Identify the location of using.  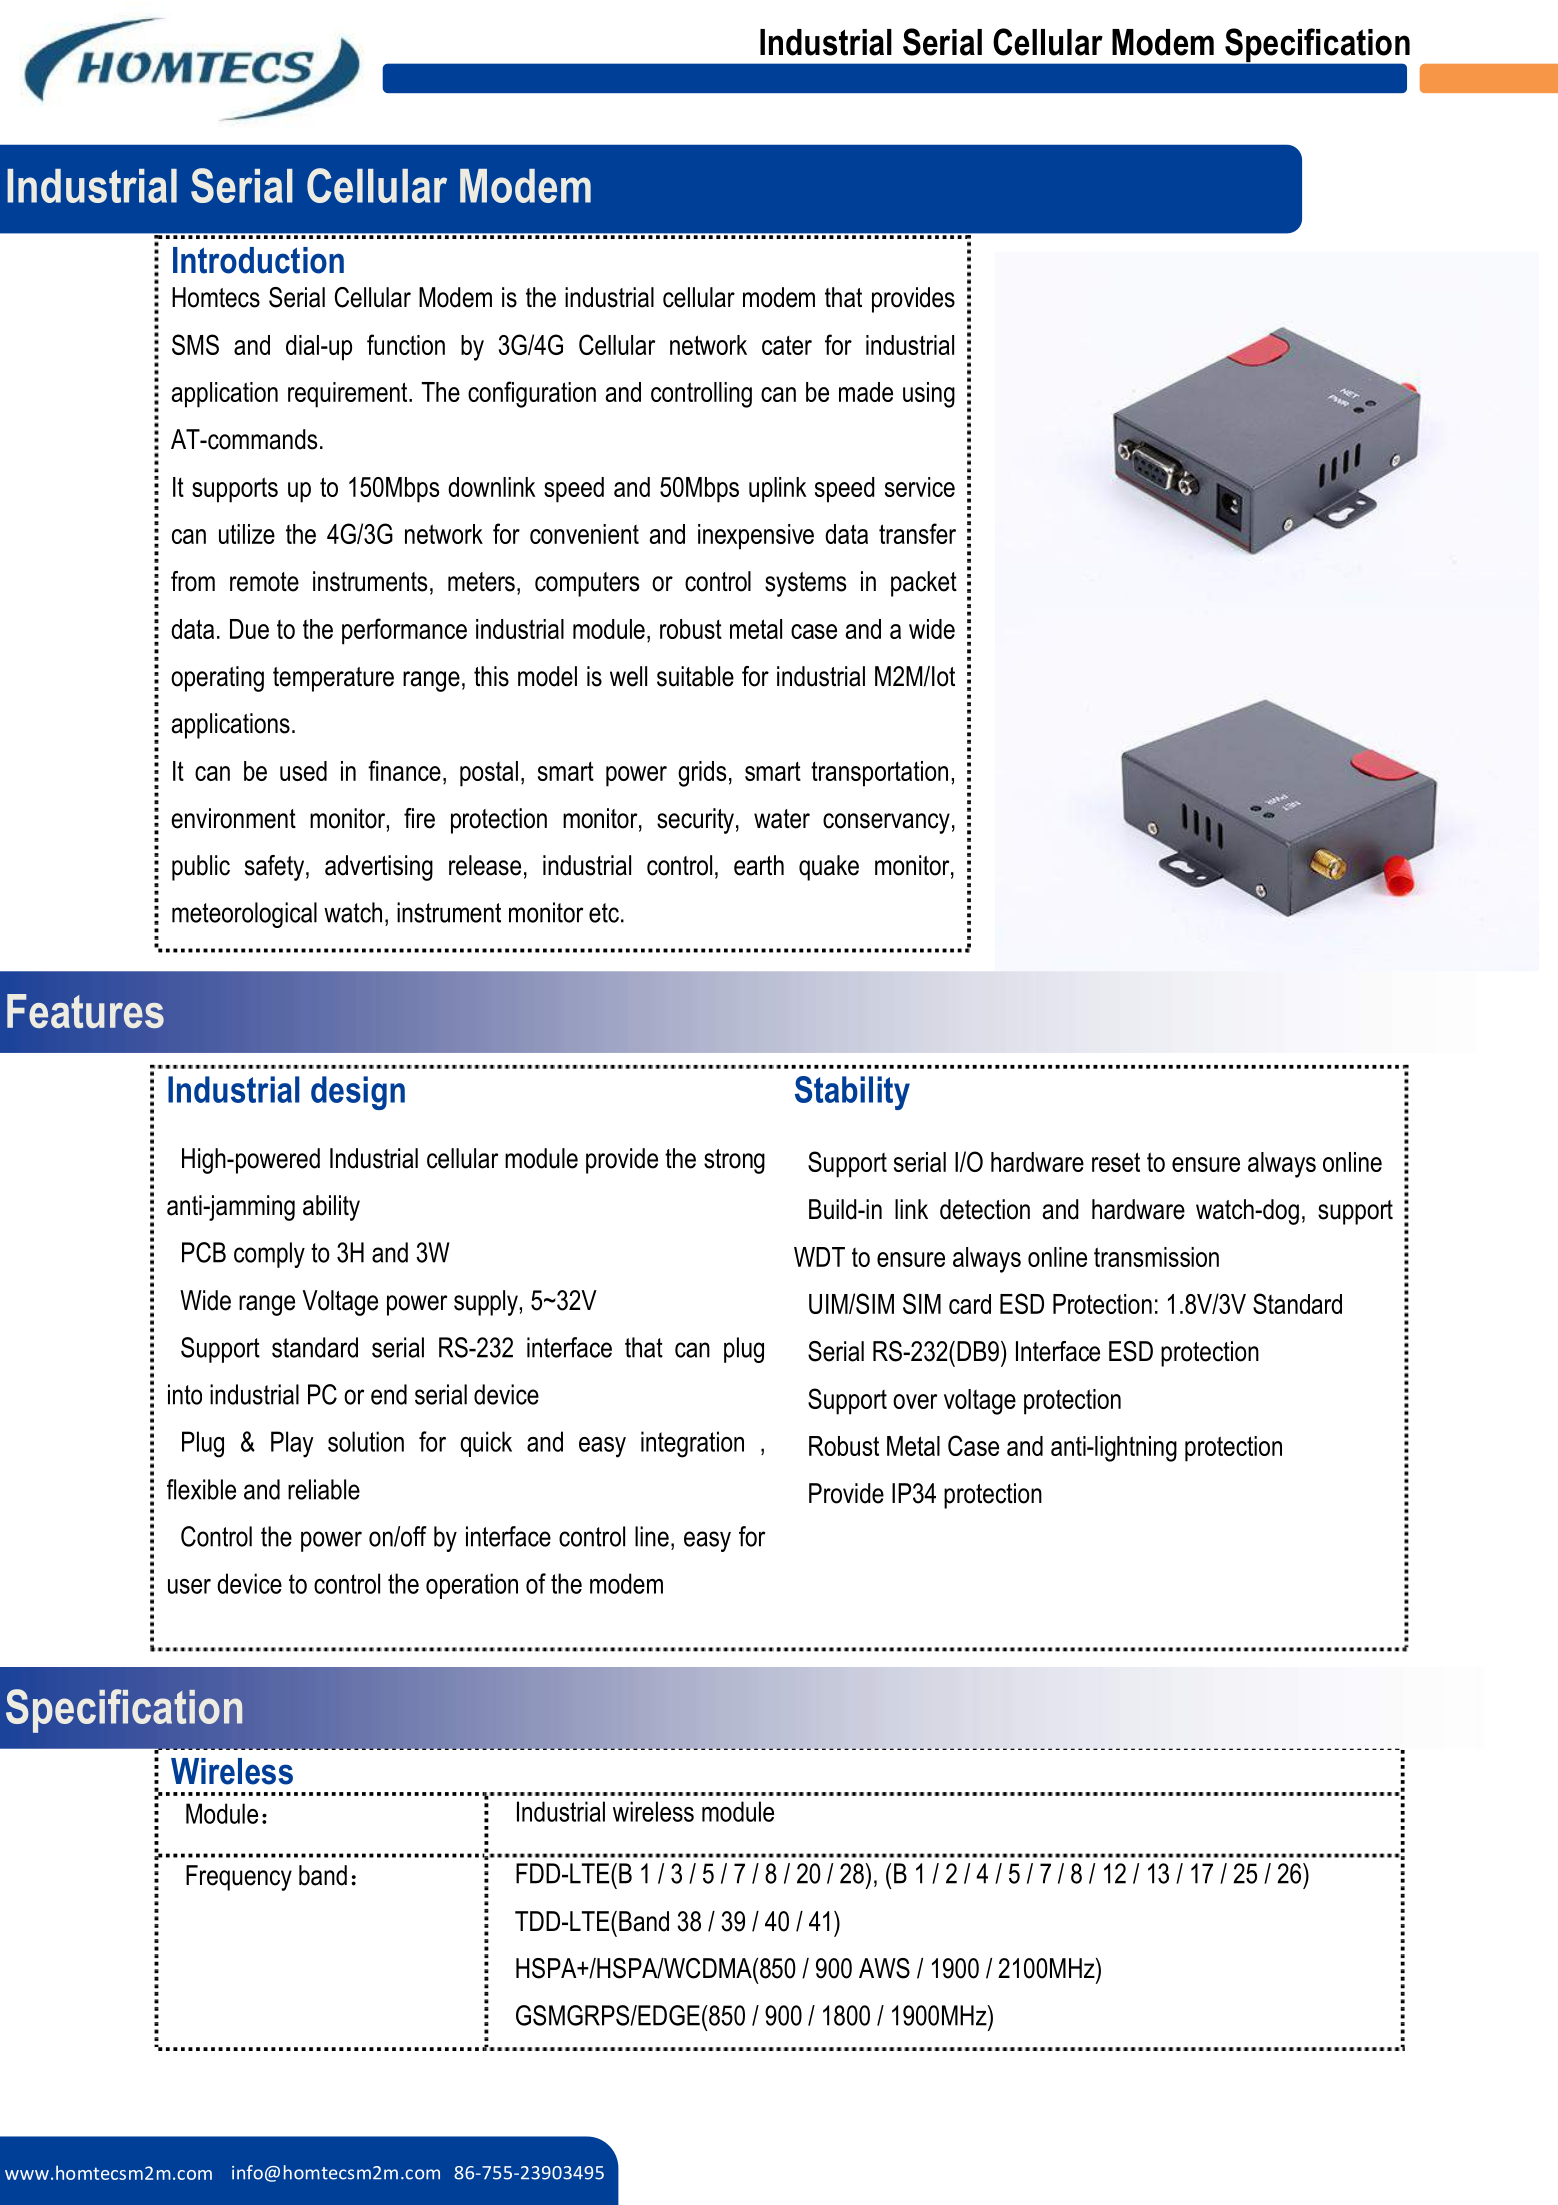
(929, 395).
